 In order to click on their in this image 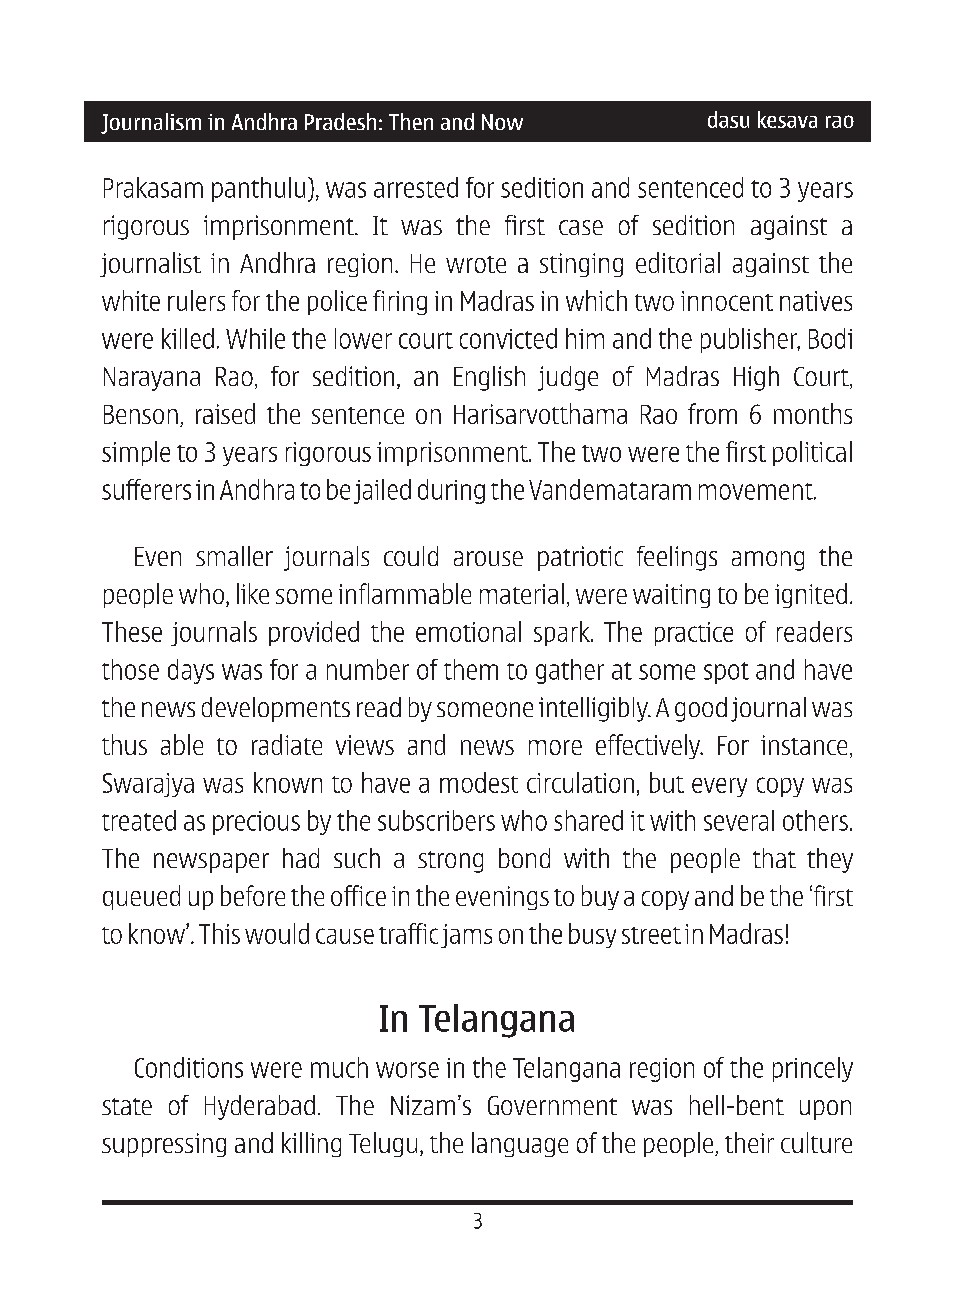, I will do `click(749, 1142)`.
